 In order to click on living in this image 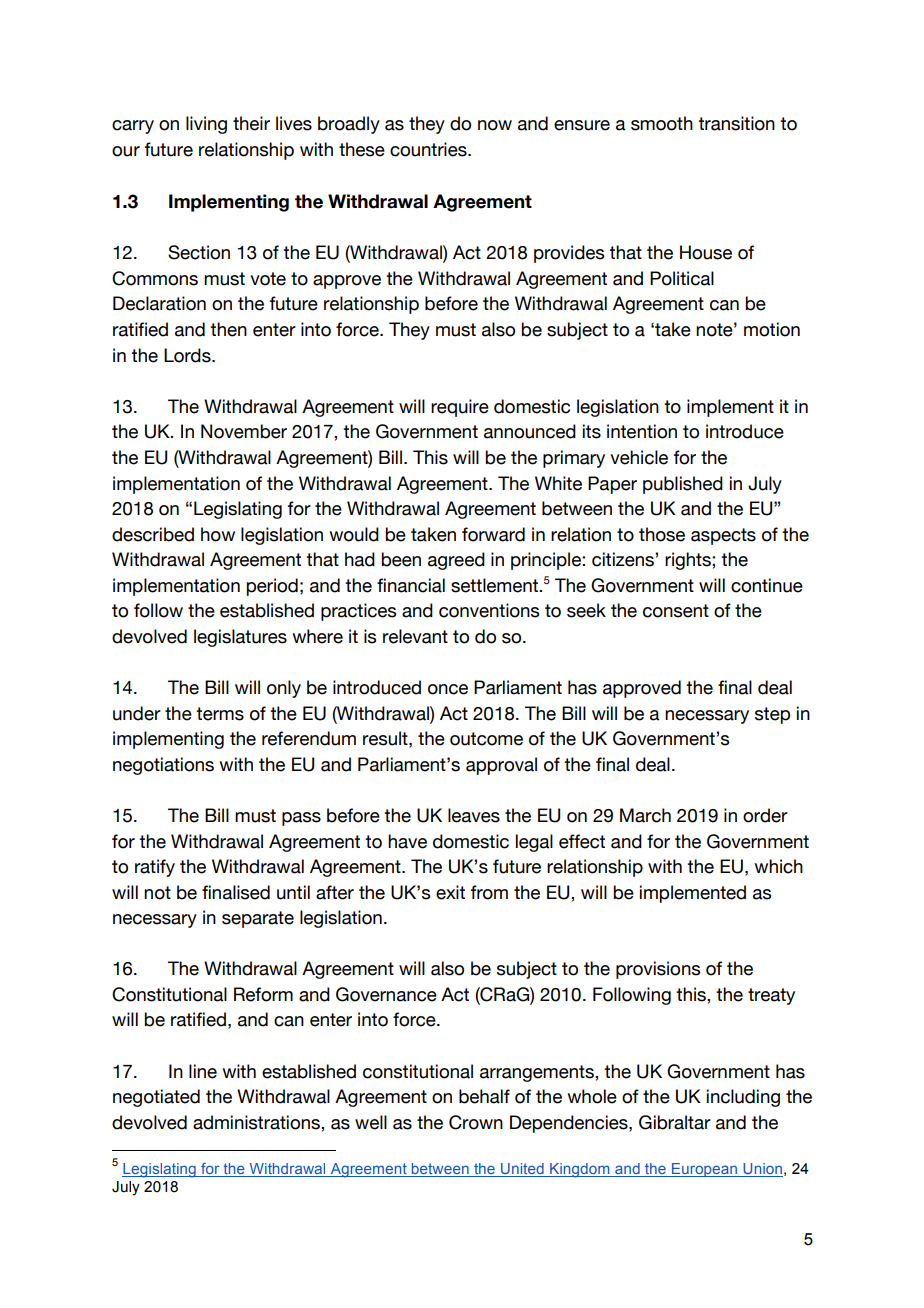, I will do `click(206, 125)`.
